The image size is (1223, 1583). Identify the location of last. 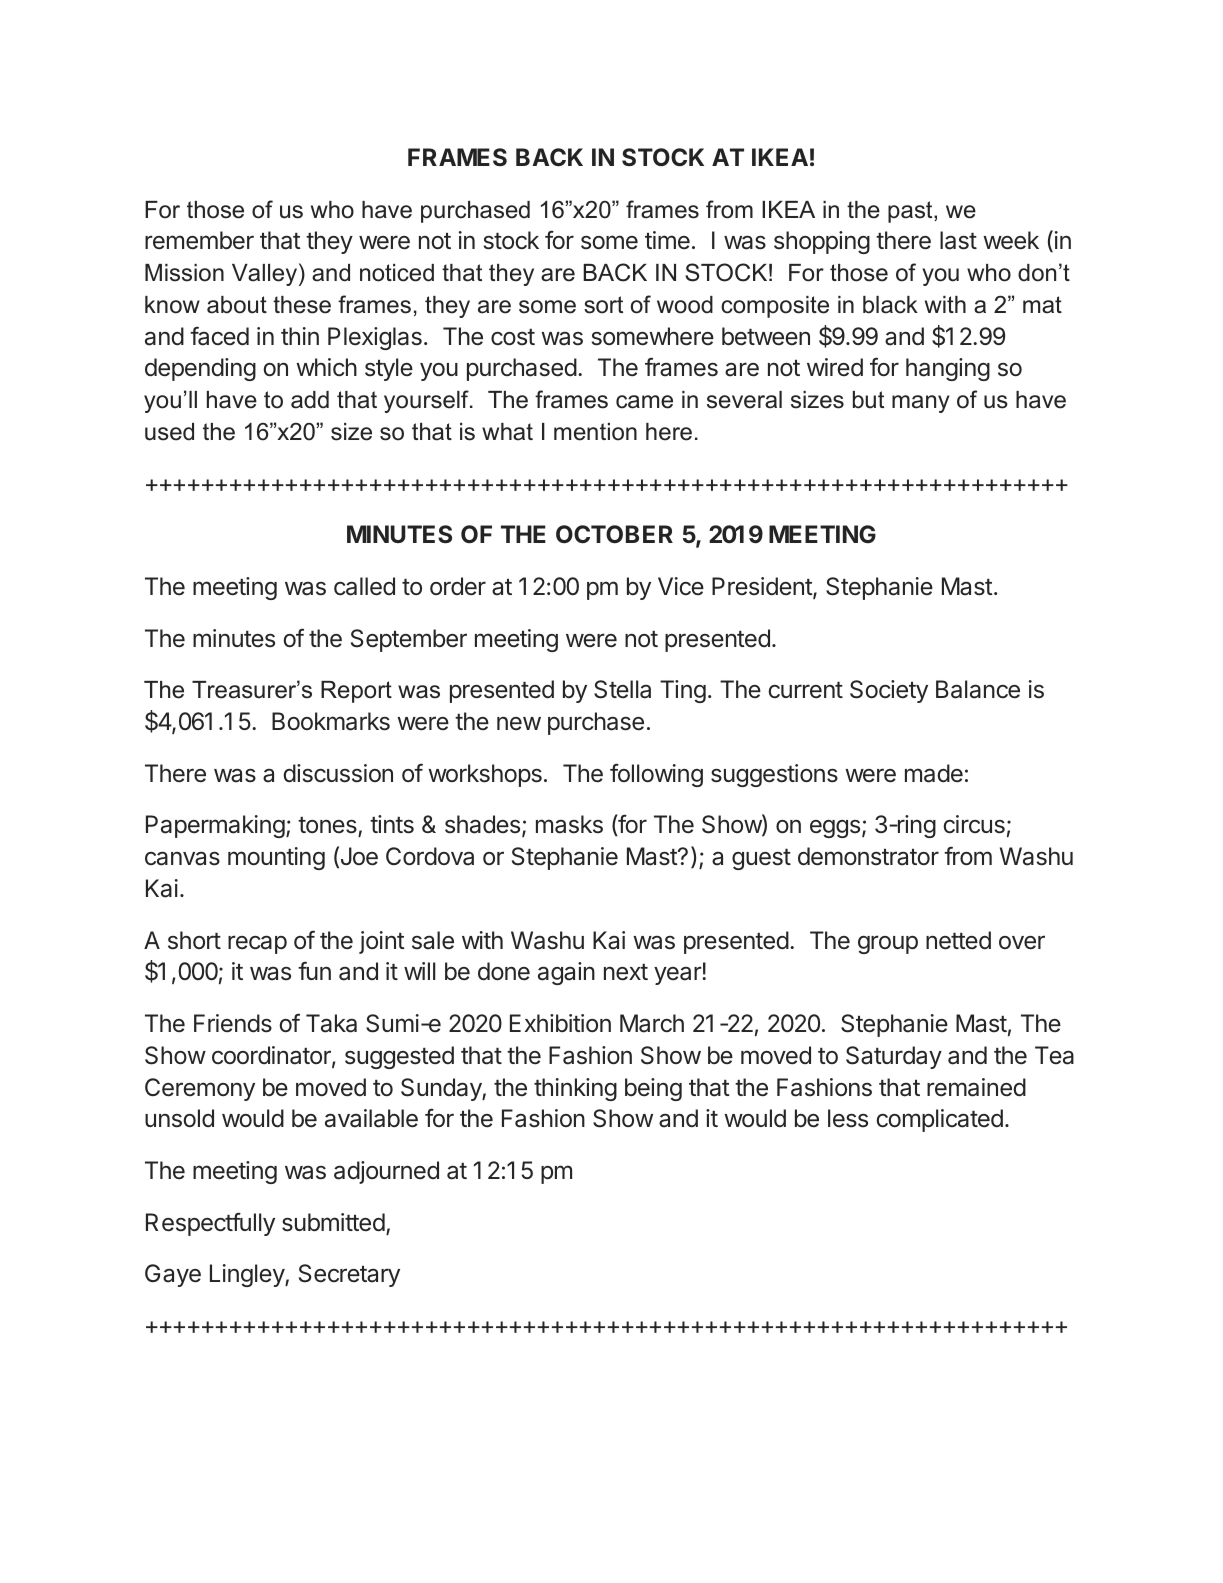
(958, 240).
